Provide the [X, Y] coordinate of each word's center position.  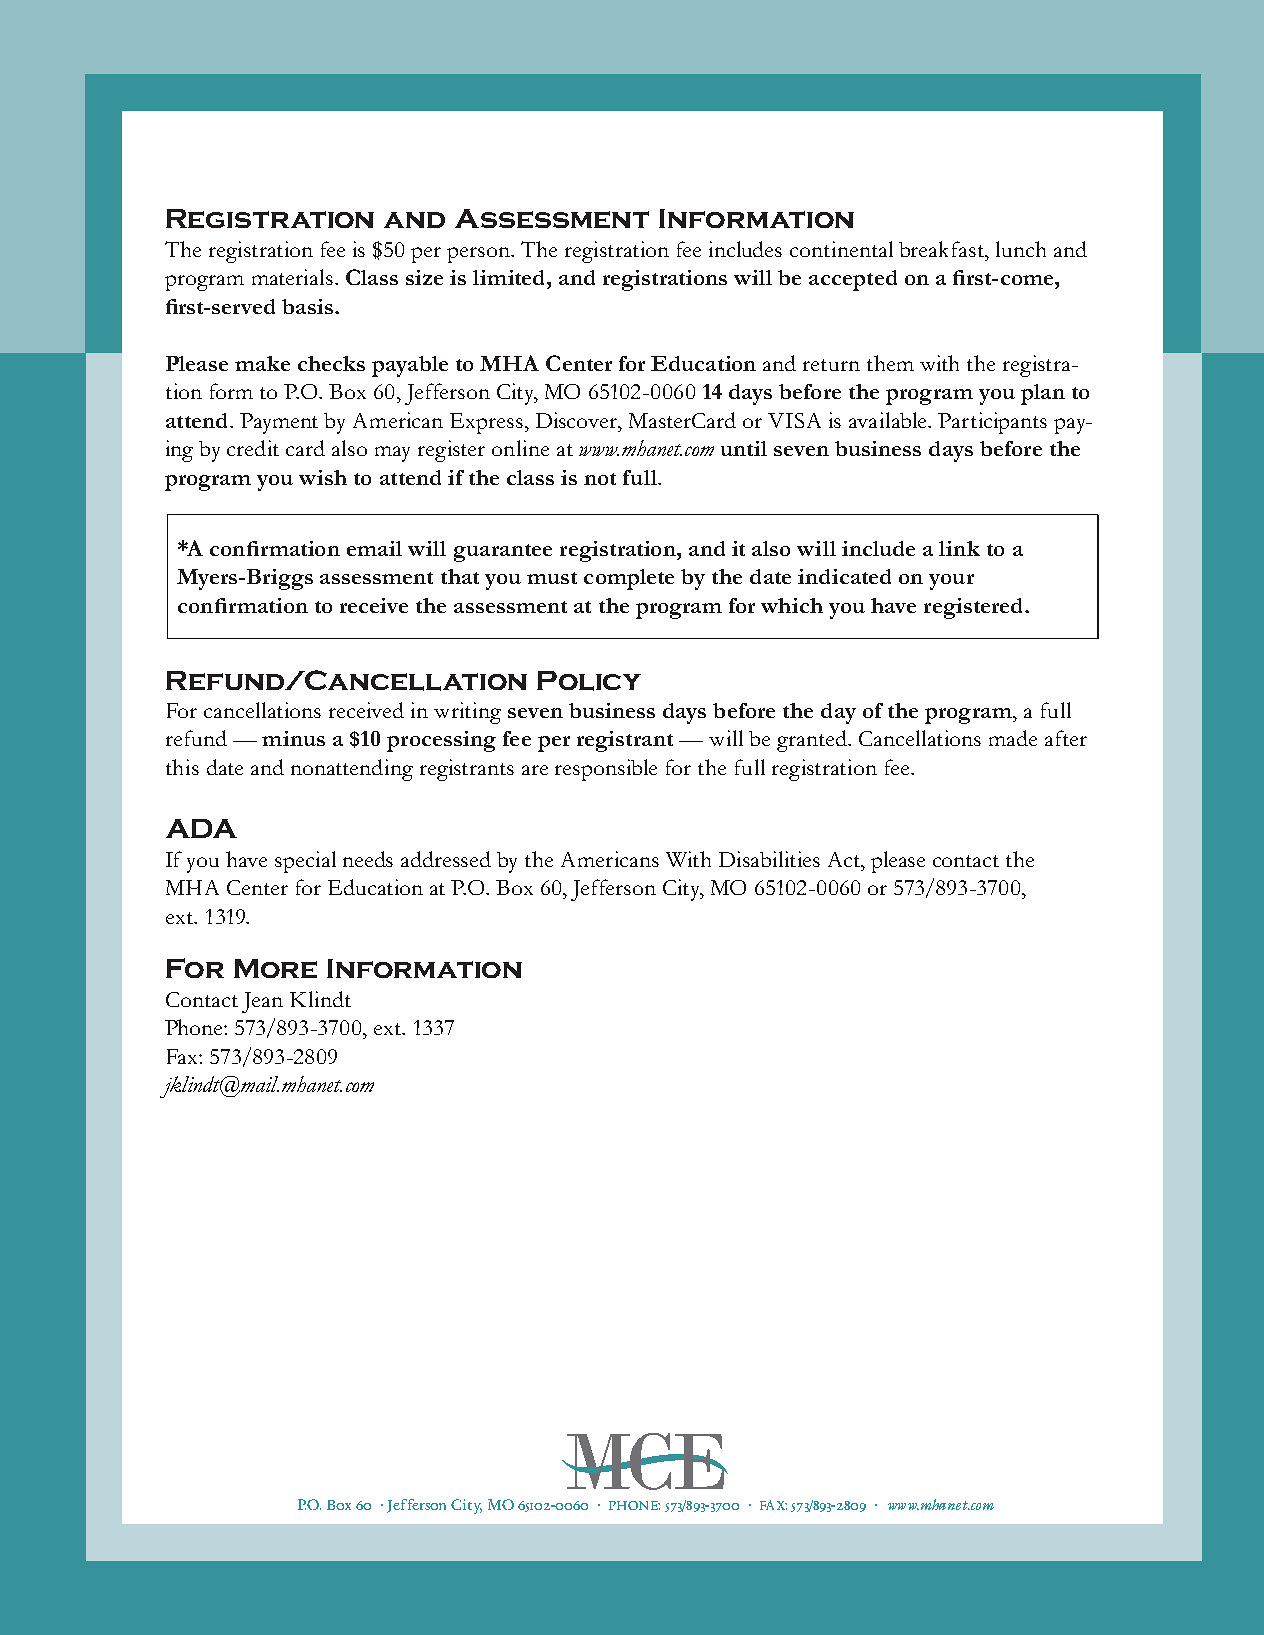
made [1013, 738]
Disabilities [769, 859]
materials [294, 277]
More [275, 968]
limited [510, 277]
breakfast [942, 249]
